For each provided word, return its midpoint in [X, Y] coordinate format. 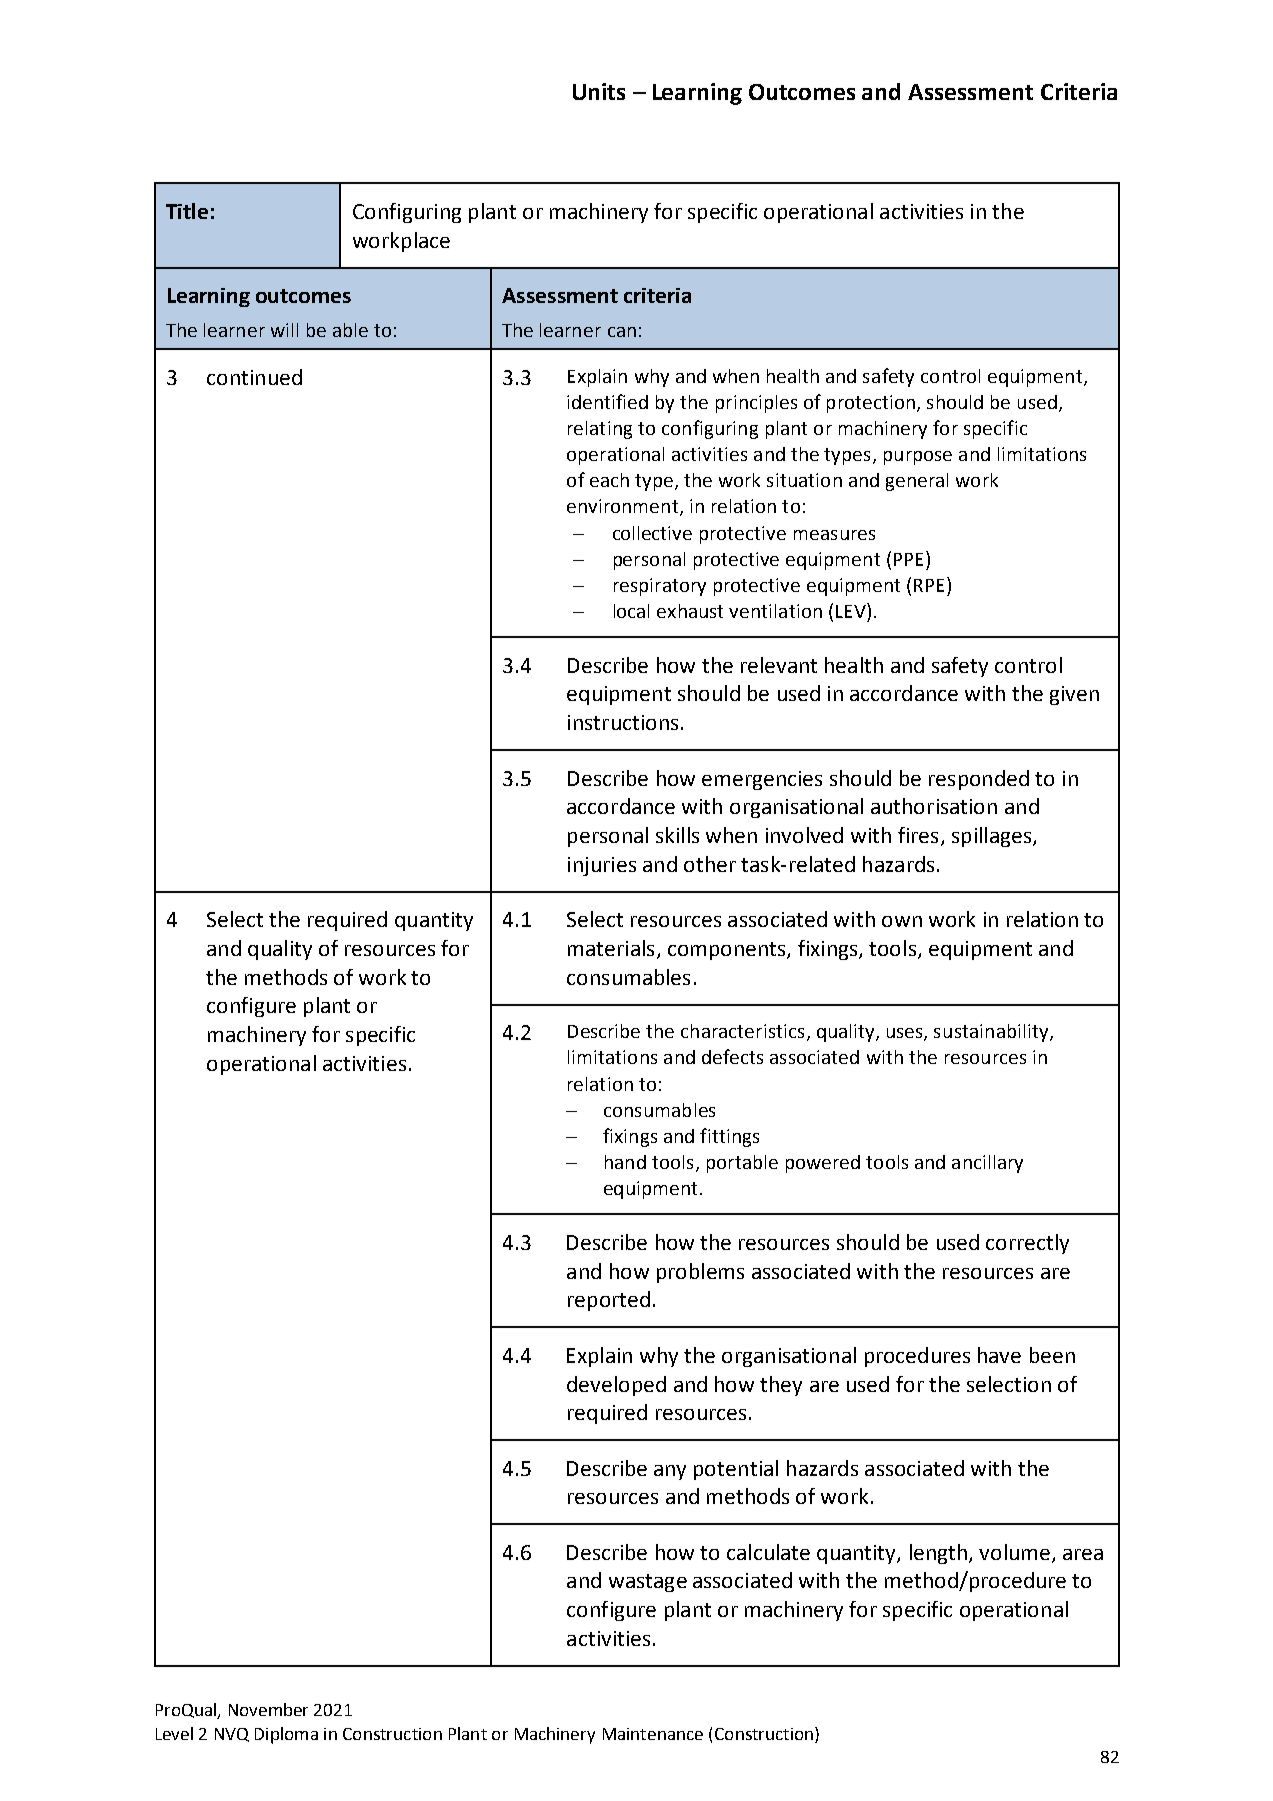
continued [254, 377]
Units [599, 91]
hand [625, 1162]
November [268, 1709]
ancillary [987, 1164]
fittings [729, 1137]
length [938, 1554]
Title [187, 211]
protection [871, 404]
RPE [929, 585]
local [631, 611]
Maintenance [653, 1734]
